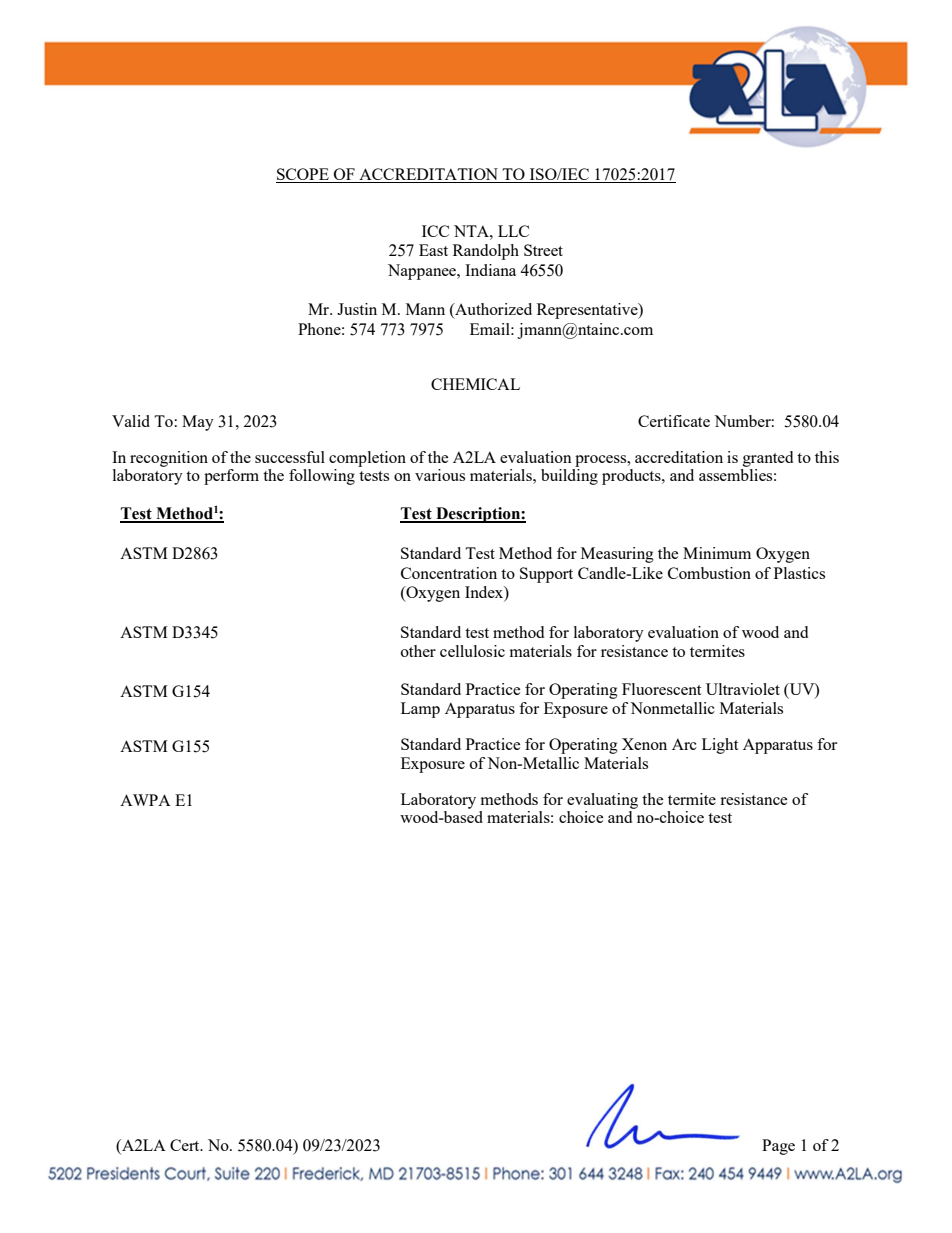 The height and width of the screenshot is (1233, 952). What do you see at coordinates (602, 801) in the screenshot?
I see `evaluating` at bounding box center [602, 801].
